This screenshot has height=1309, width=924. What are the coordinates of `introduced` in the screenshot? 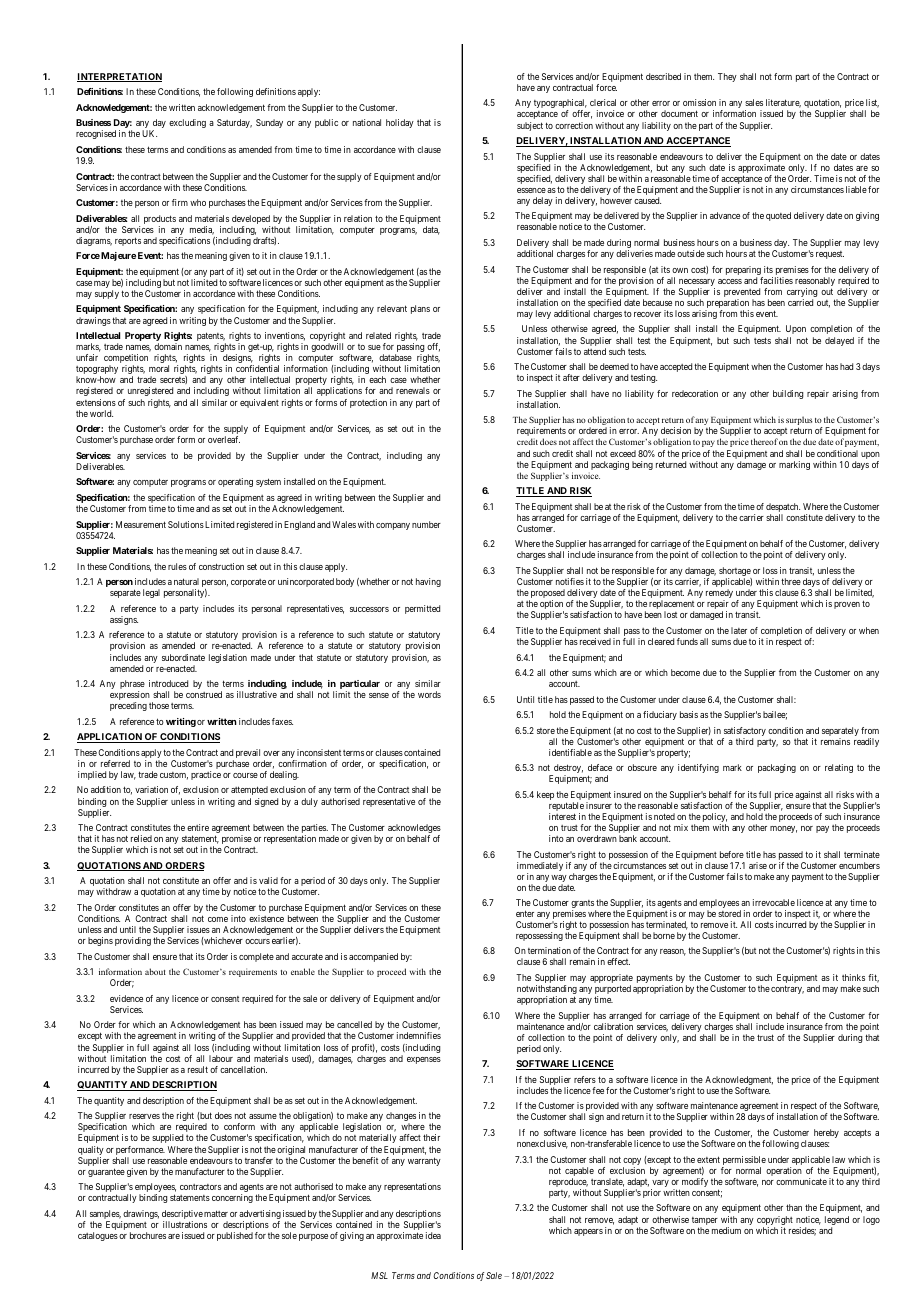 It's located at (168, 683).
